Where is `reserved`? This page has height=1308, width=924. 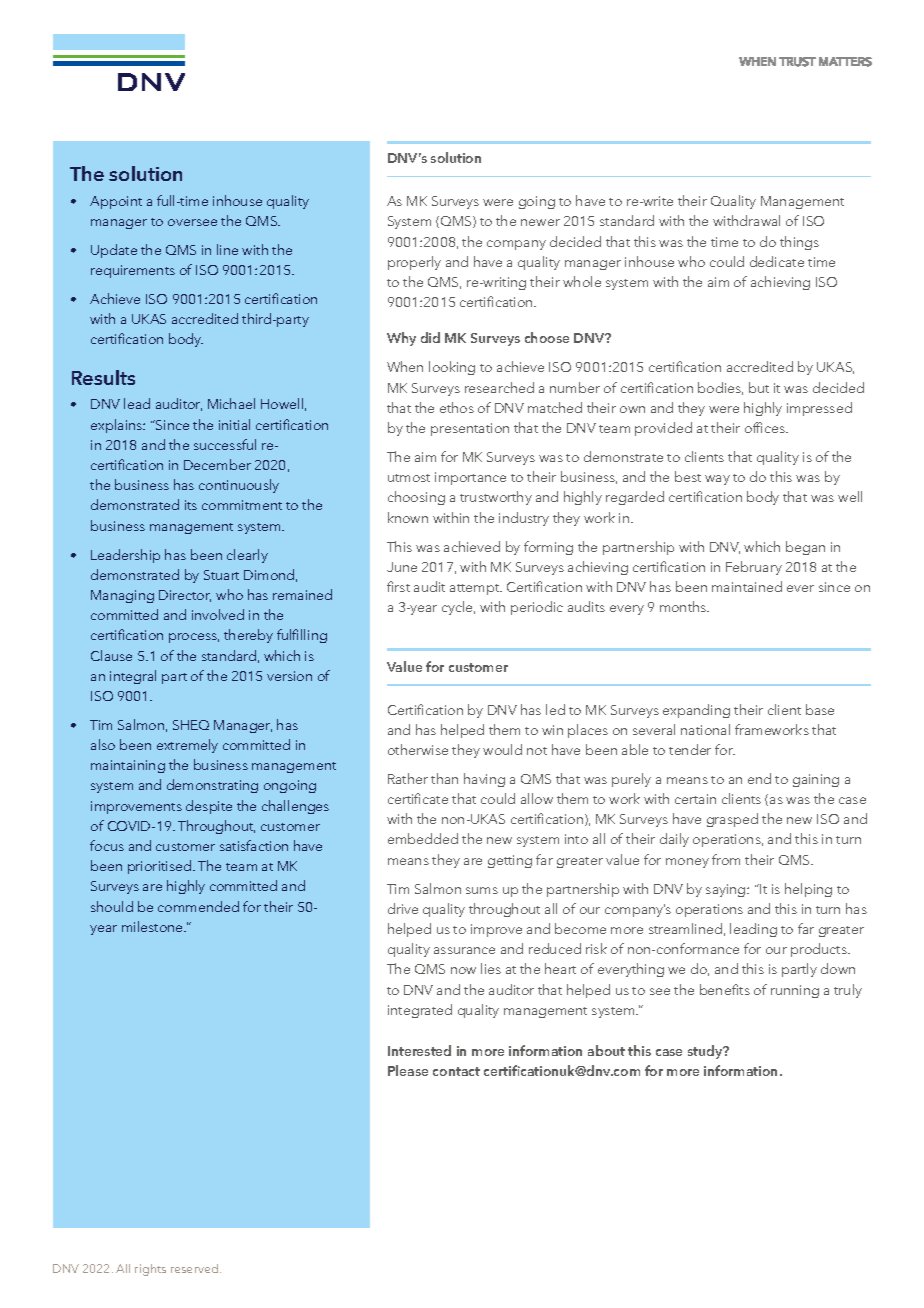 reserved is located at coordinates (196, 1268).
